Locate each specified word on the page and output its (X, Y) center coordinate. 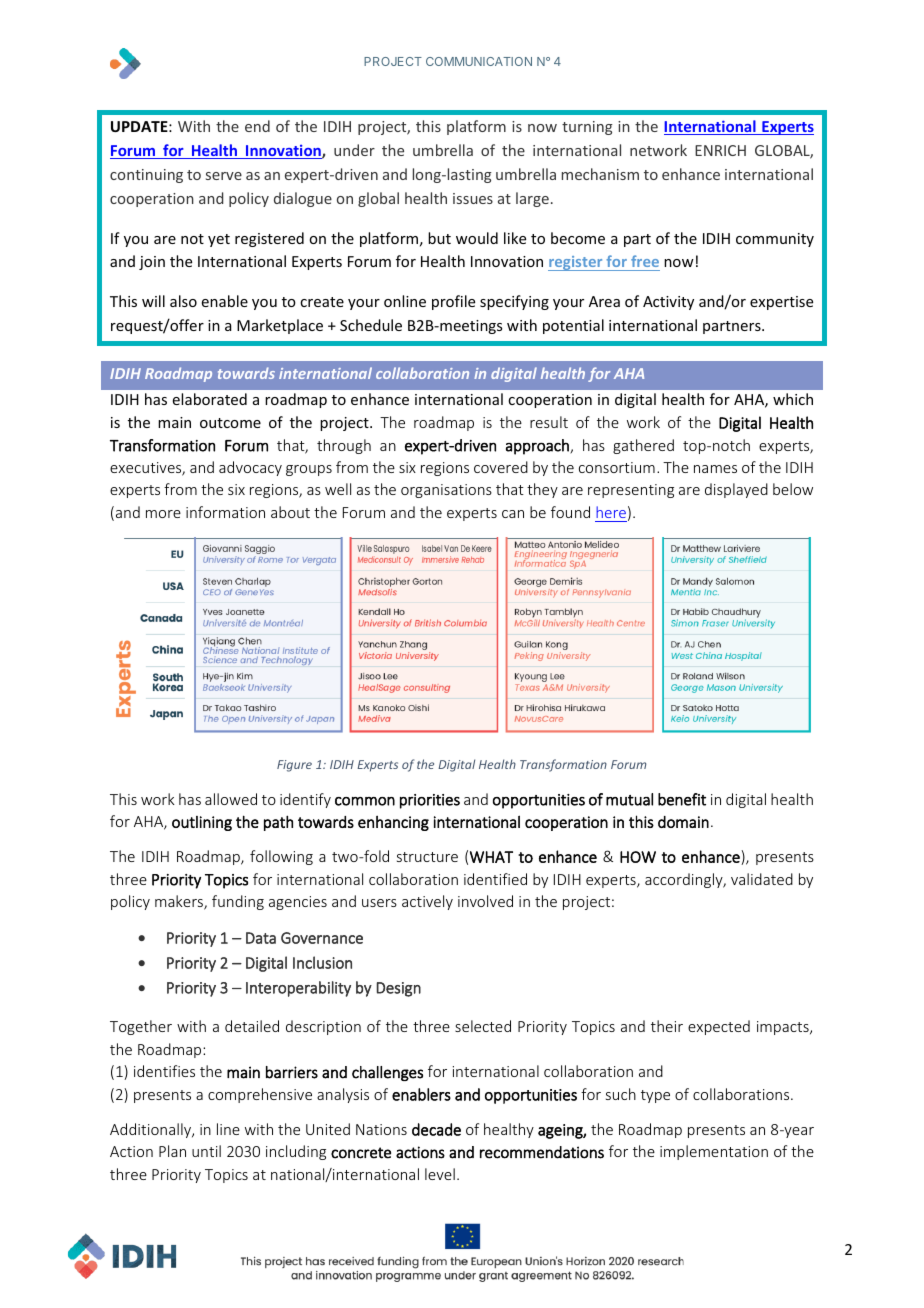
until (206, 1151)
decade (436, 1129)
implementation (714, 1152)
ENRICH (720, 150)
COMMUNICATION (479, 61)
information (225, 512)
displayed (736, 490)
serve (224, 176)
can (513, 514)
